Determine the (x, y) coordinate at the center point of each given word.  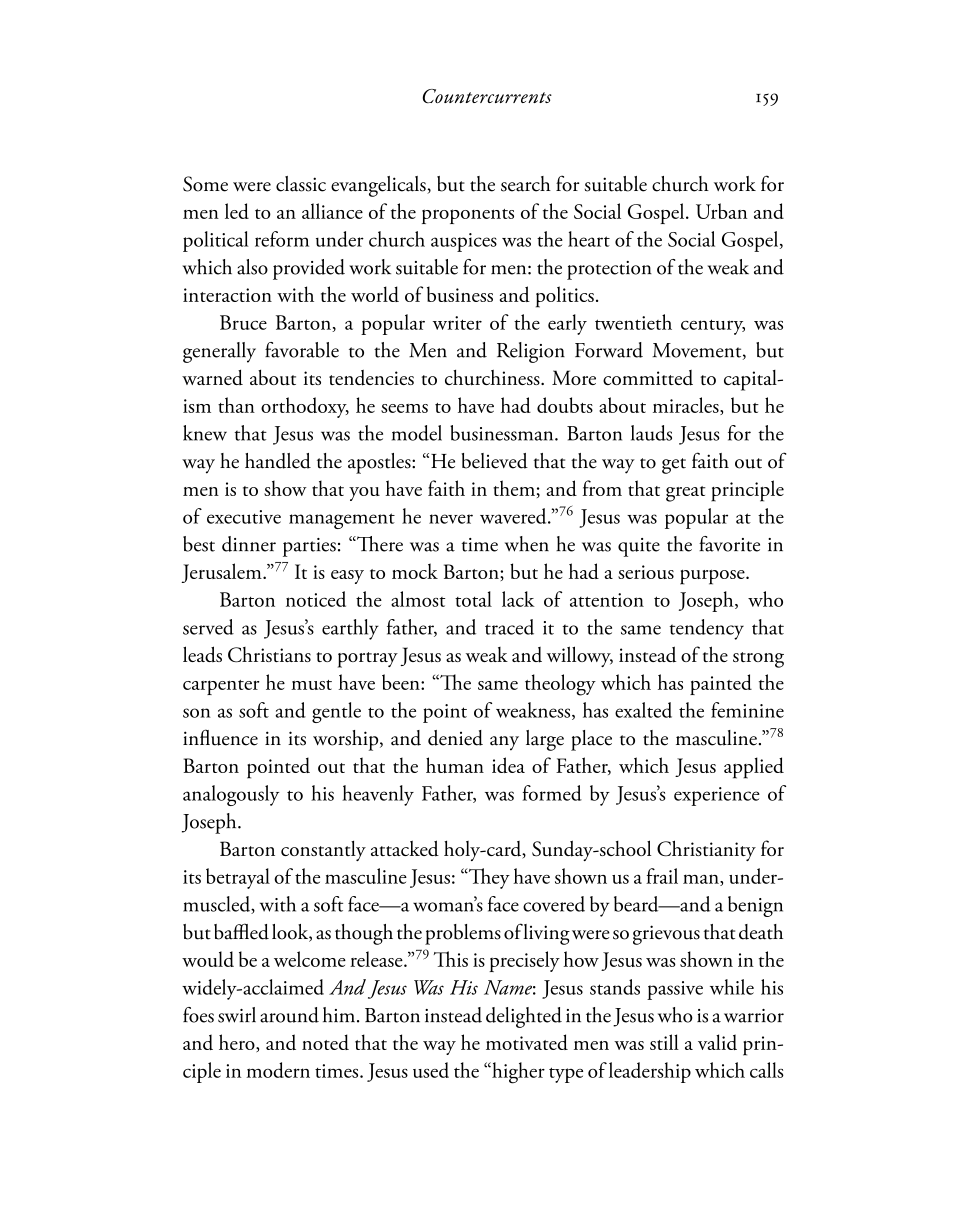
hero (238, 1043)
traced (509, 627)
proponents (468, 216)
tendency (707, 629)
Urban (721, 211)
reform (282, 239)
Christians (269, 655)
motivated (527, 1042)
